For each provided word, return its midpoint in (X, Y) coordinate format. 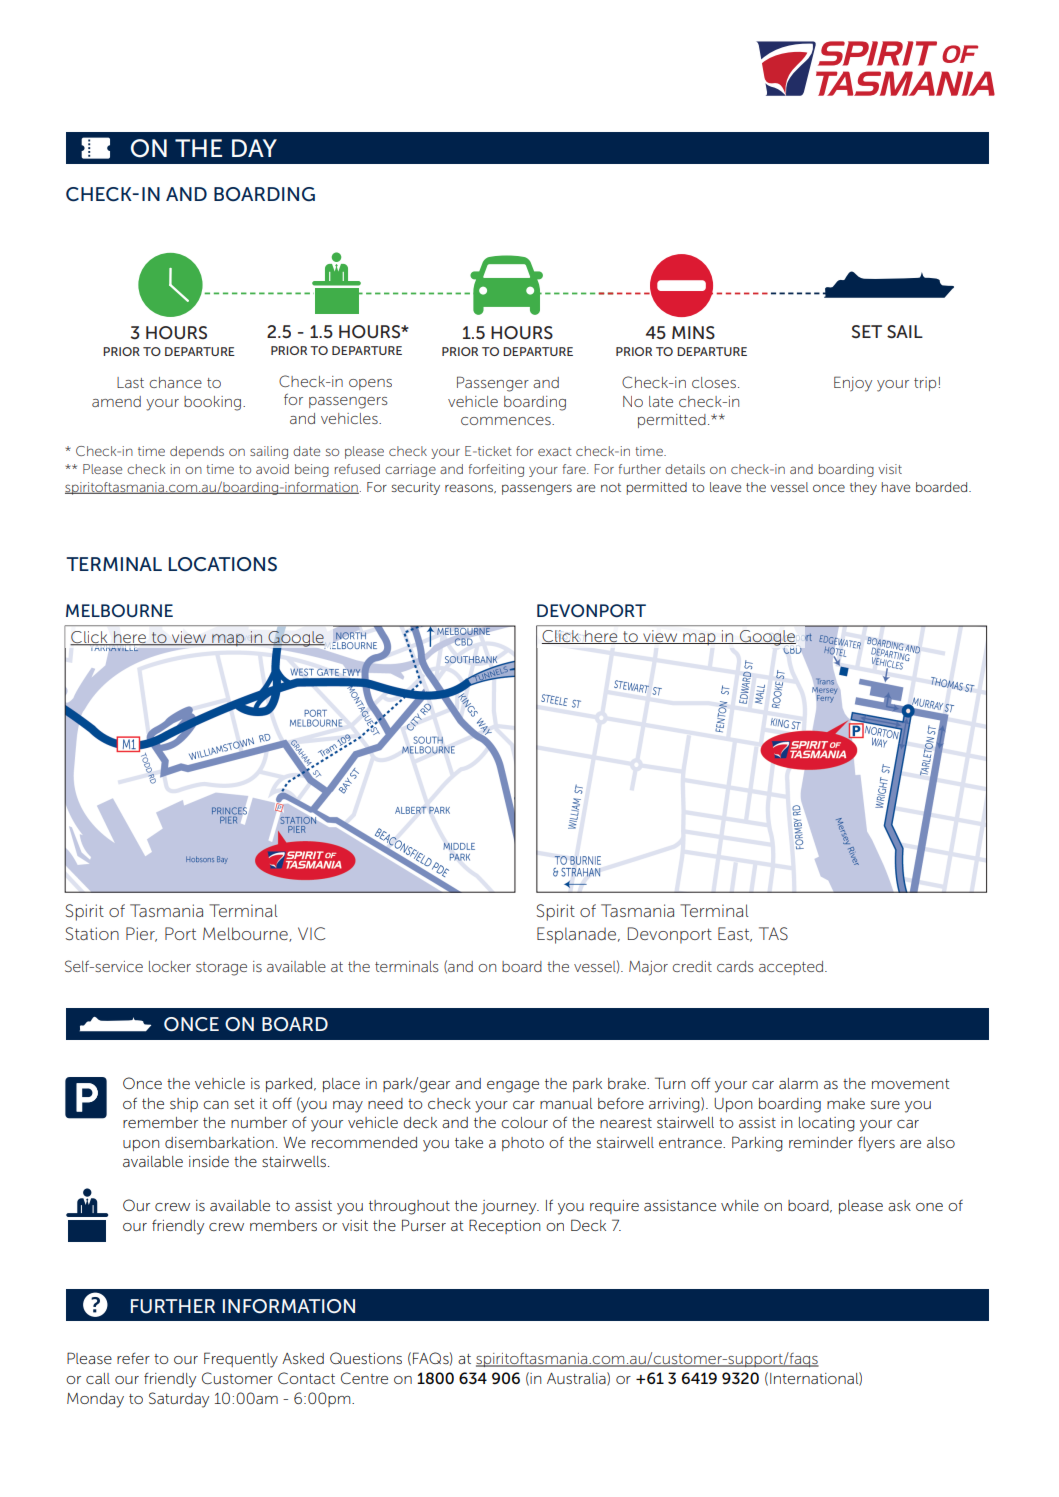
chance (176, 382)
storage (221, 969)
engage (513, 1087)
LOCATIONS (223, 564)
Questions (366, 1358)
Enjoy (853, 384)
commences (507, 421)
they (863, 488)
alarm (798, 1083)
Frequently (241, 1360)
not (611, 487)
